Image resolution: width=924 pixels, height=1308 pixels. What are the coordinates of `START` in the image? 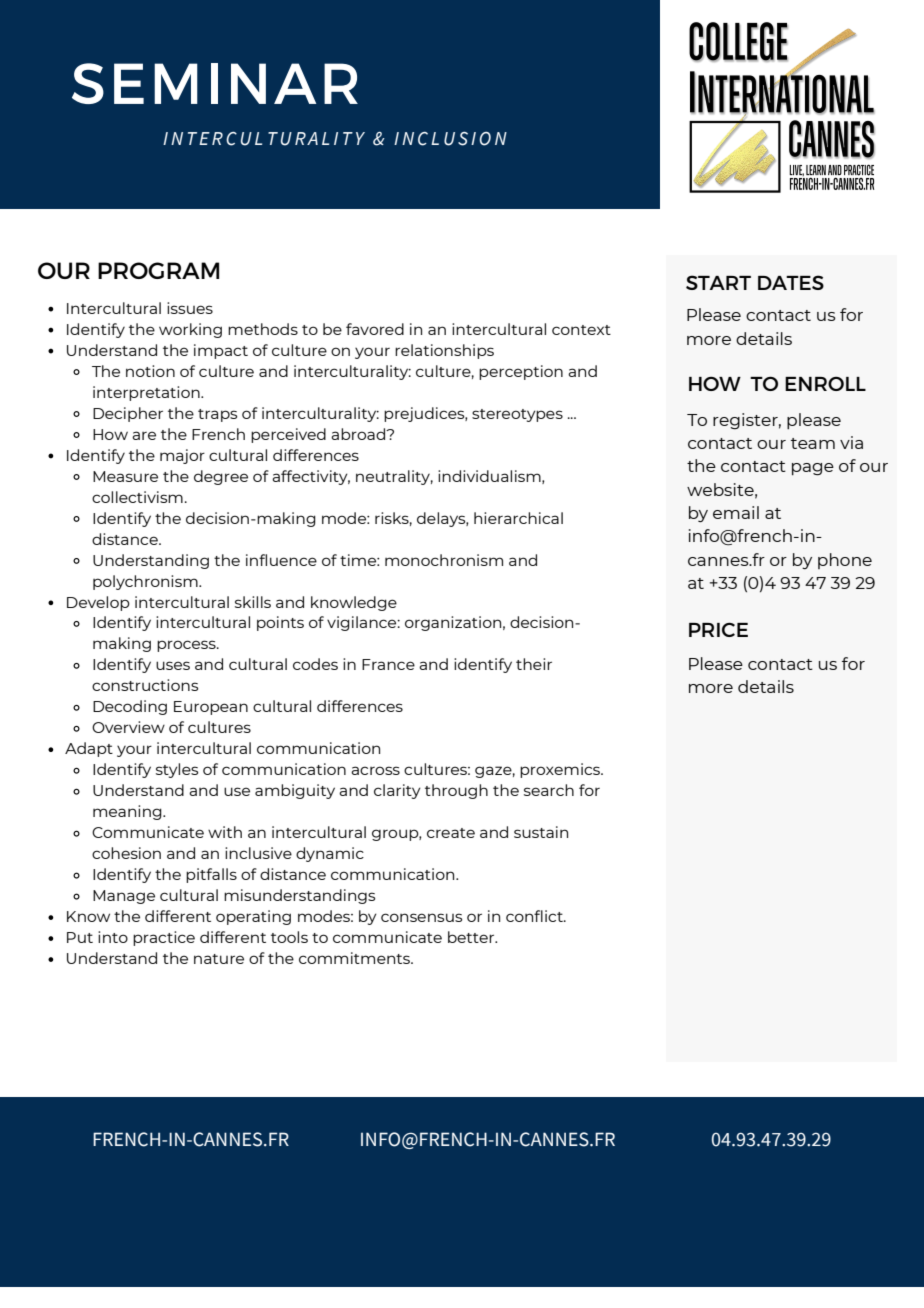 It's located at (718, 282).
